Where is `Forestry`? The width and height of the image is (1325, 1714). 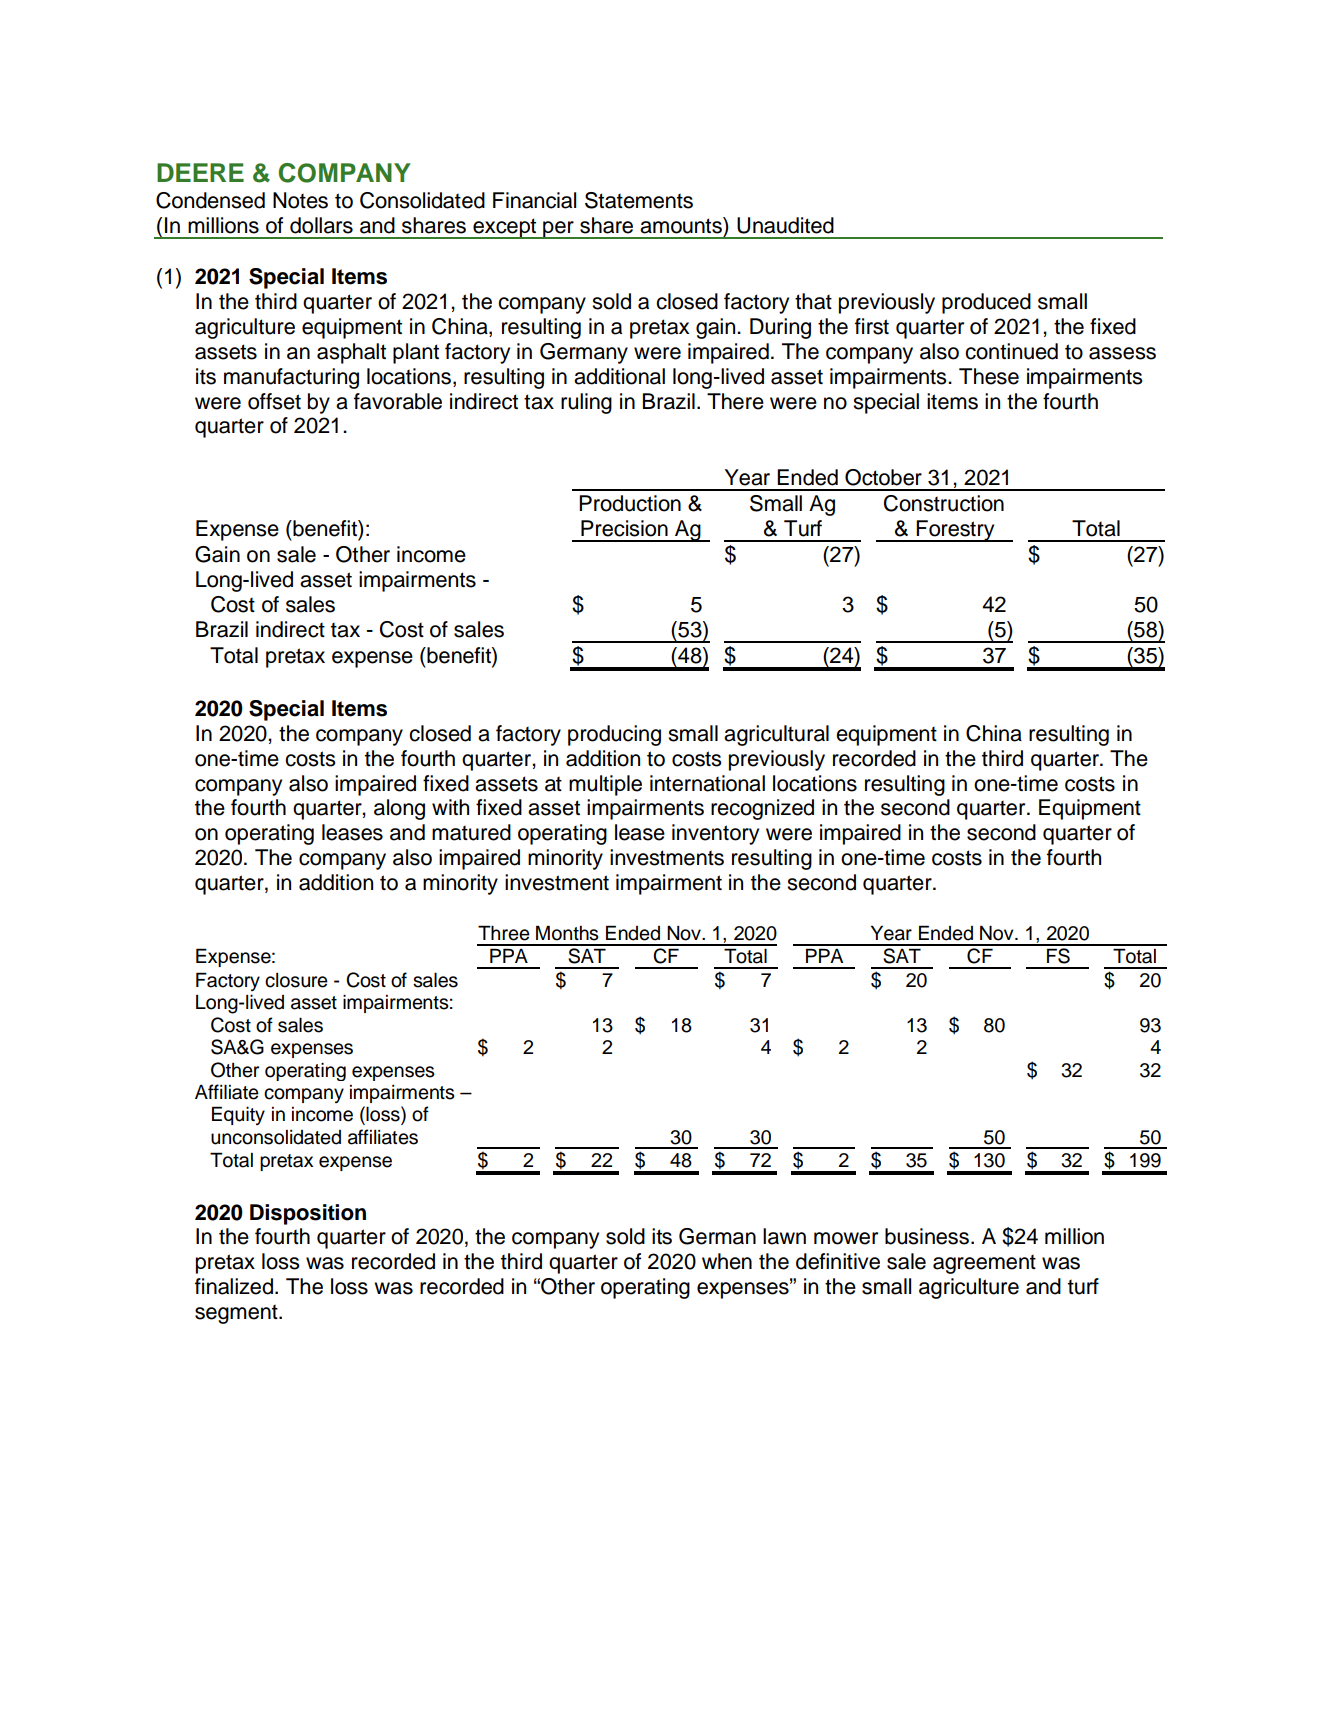 Forestry is located at coordinates (956, 531).
